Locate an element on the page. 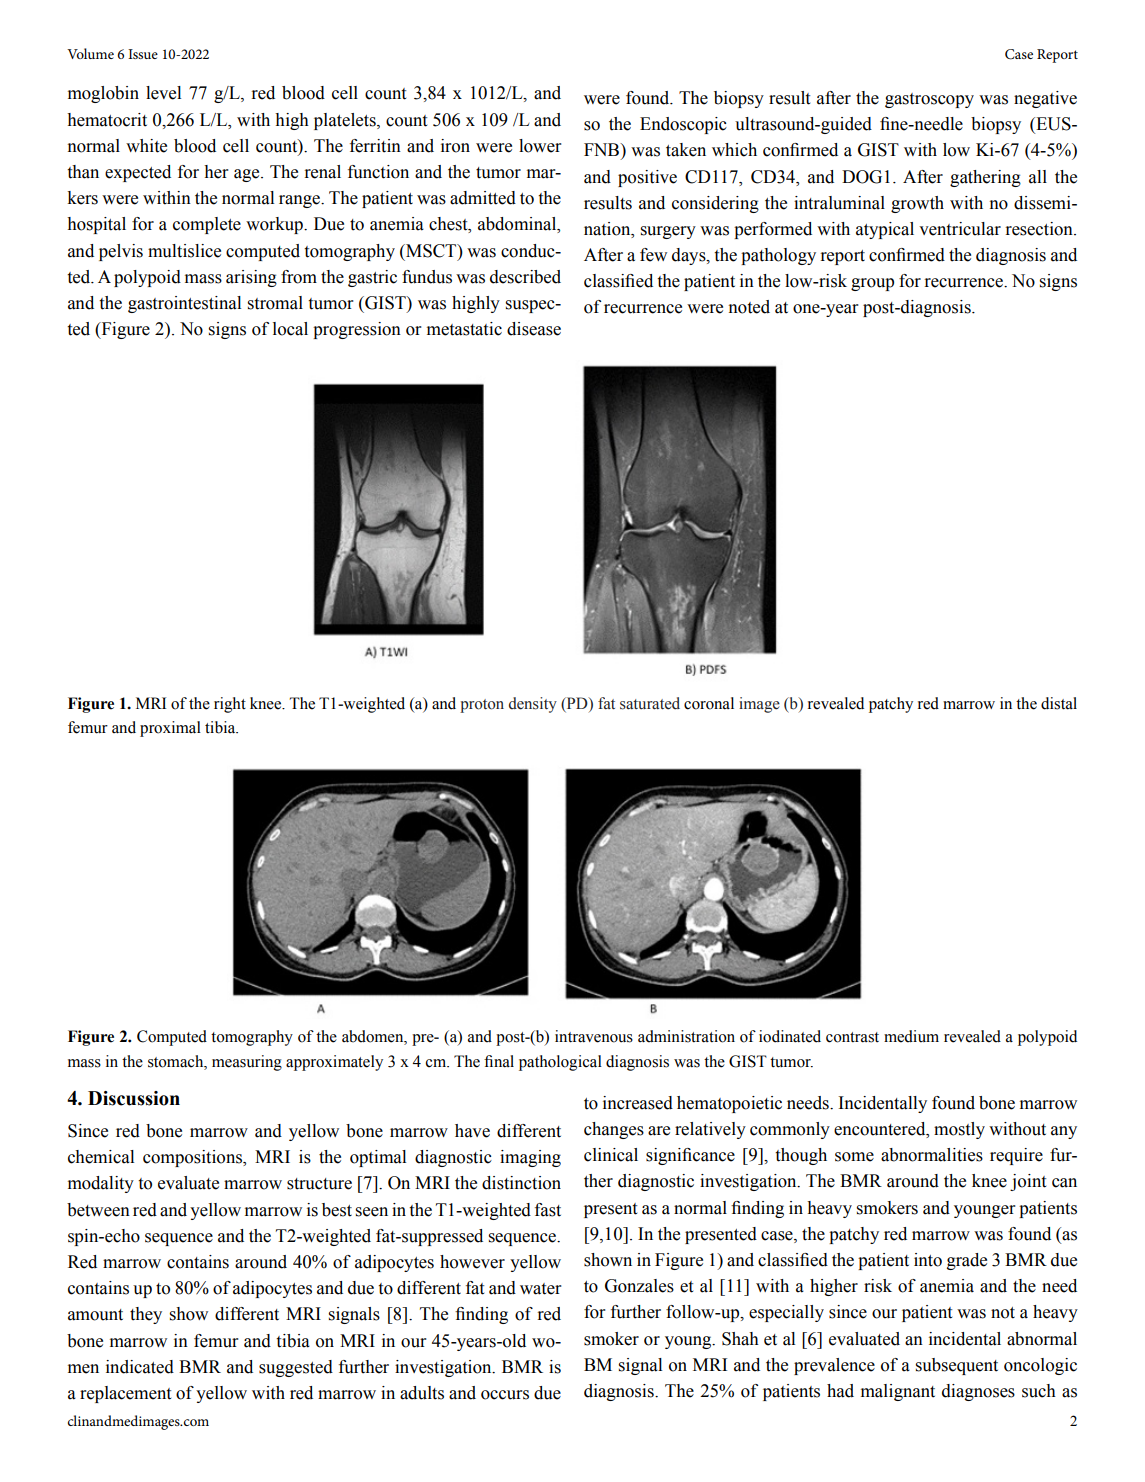 The height and width of the document is (1482, 1145). level is located at coordinates (163, 93).
